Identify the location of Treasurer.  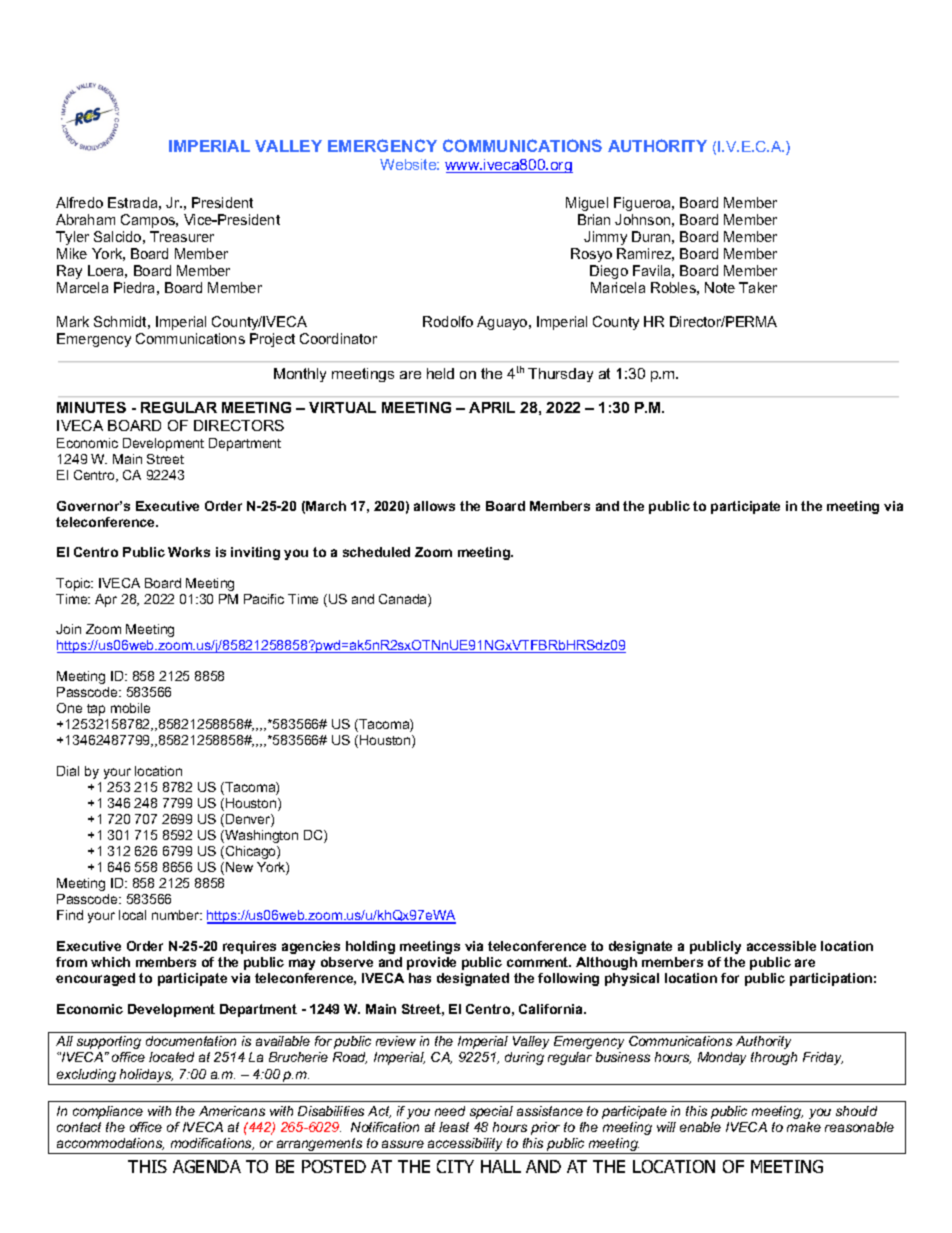
(182, 236).
